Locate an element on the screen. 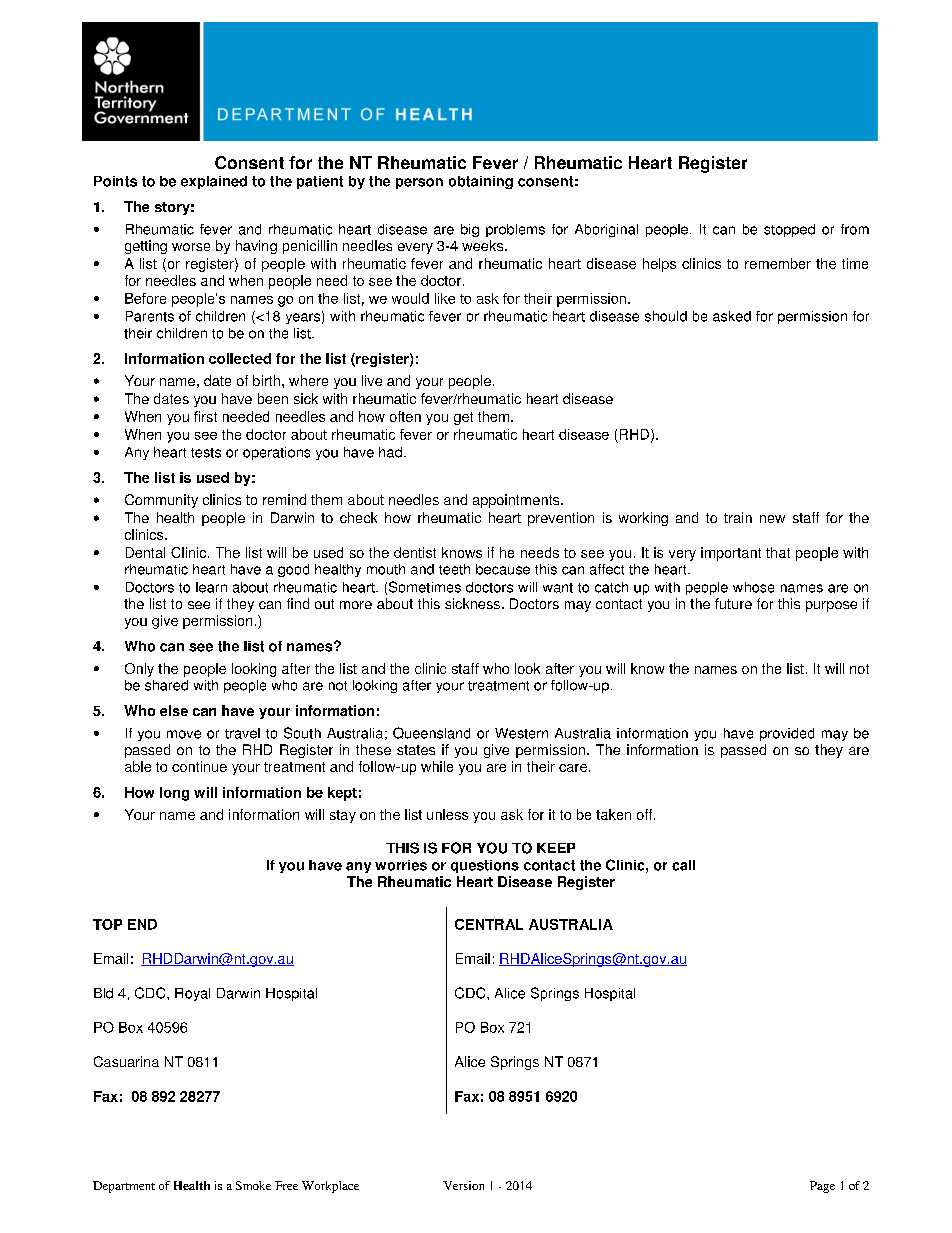 The width and height of the screenshot is (952, 1233). Version is located at coordinates (463, 1185).
